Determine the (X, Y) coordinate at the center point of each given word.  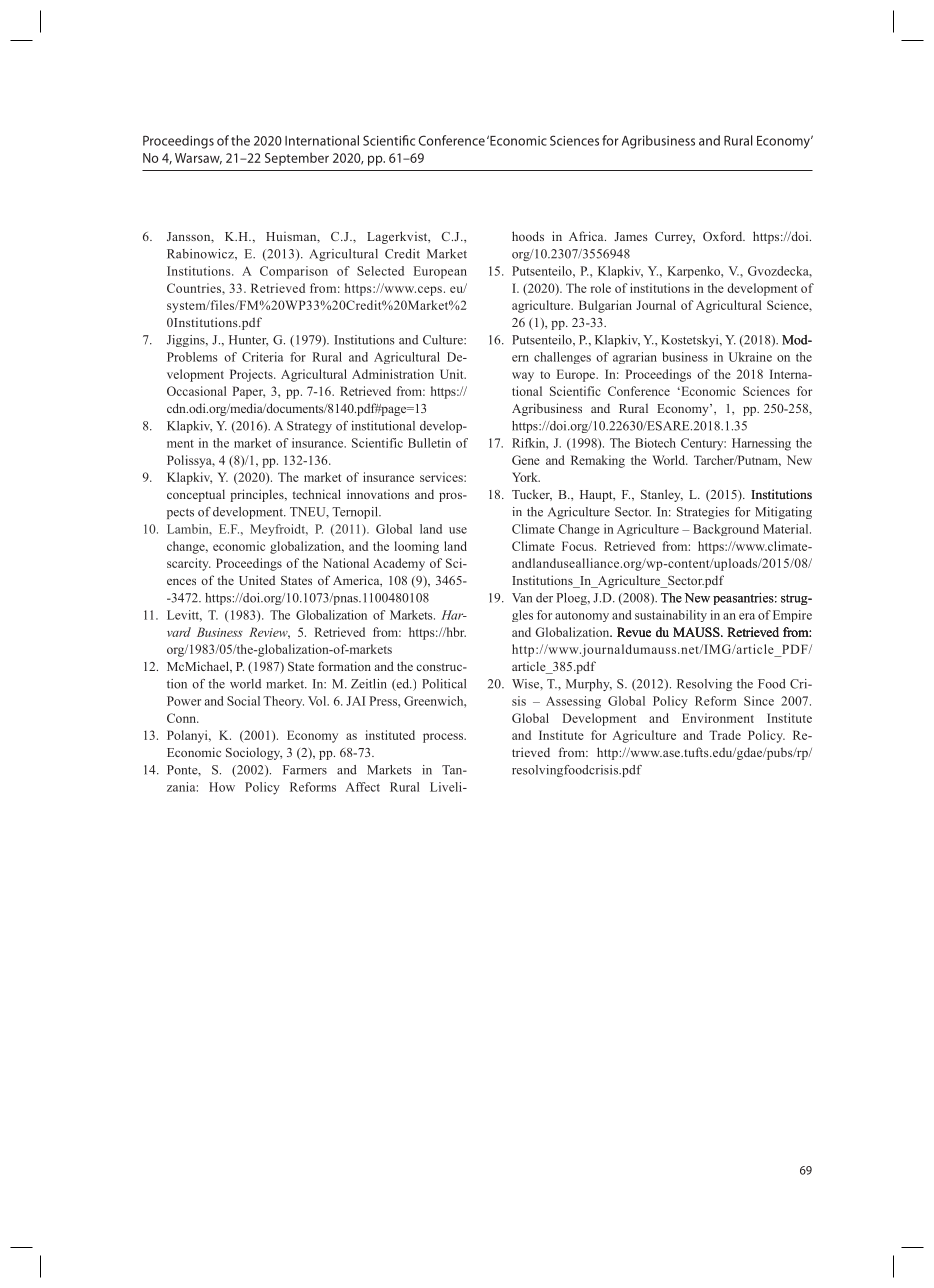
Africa (587, 236)
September (297, 159)
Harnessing (761, 444)
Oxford (724, 236)
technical (317, 494)
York (526, 477)
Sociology (254, 753)
